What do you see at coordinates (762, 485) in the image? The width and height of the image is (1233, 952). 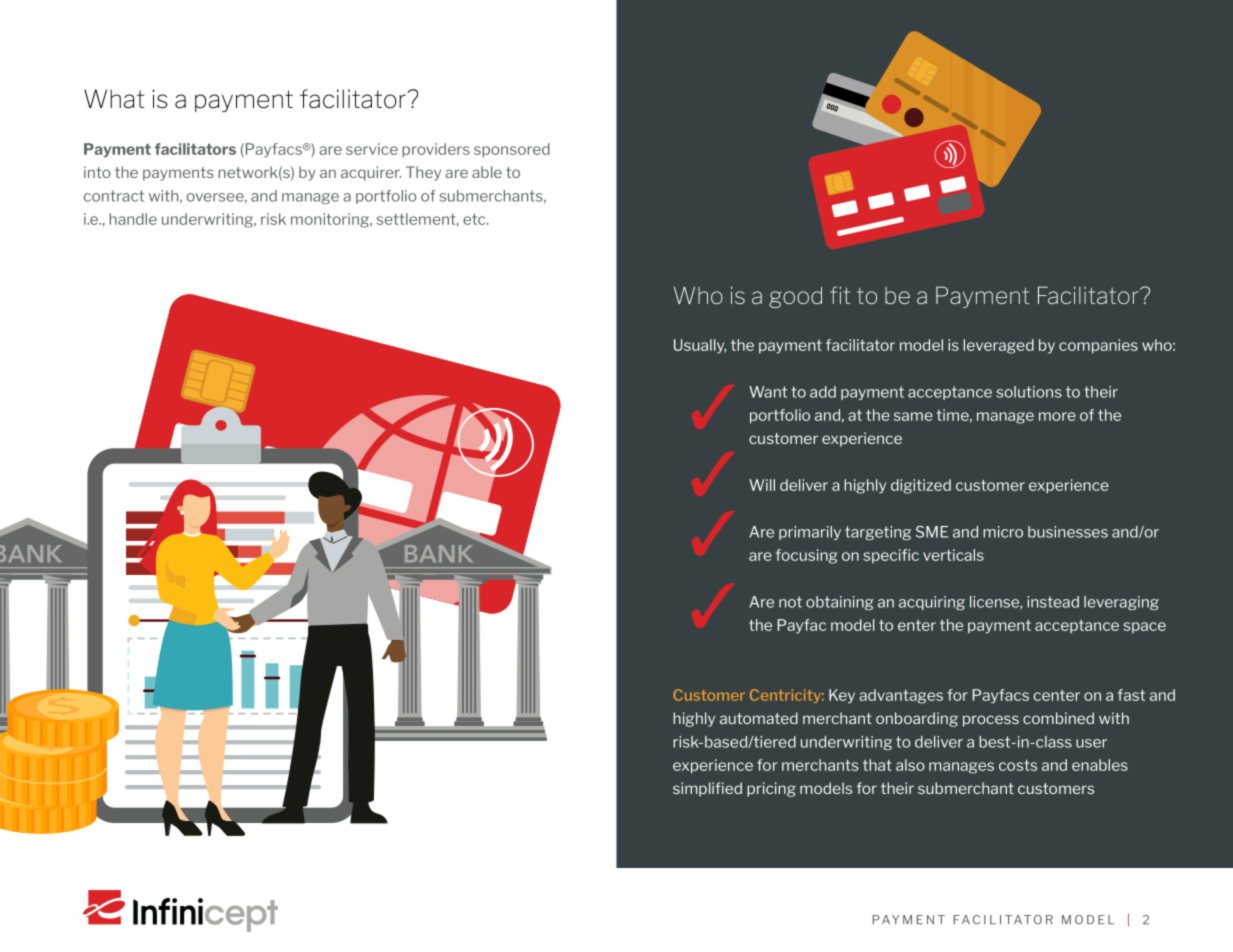 I see `Will` at bounding box center [762, 485].
